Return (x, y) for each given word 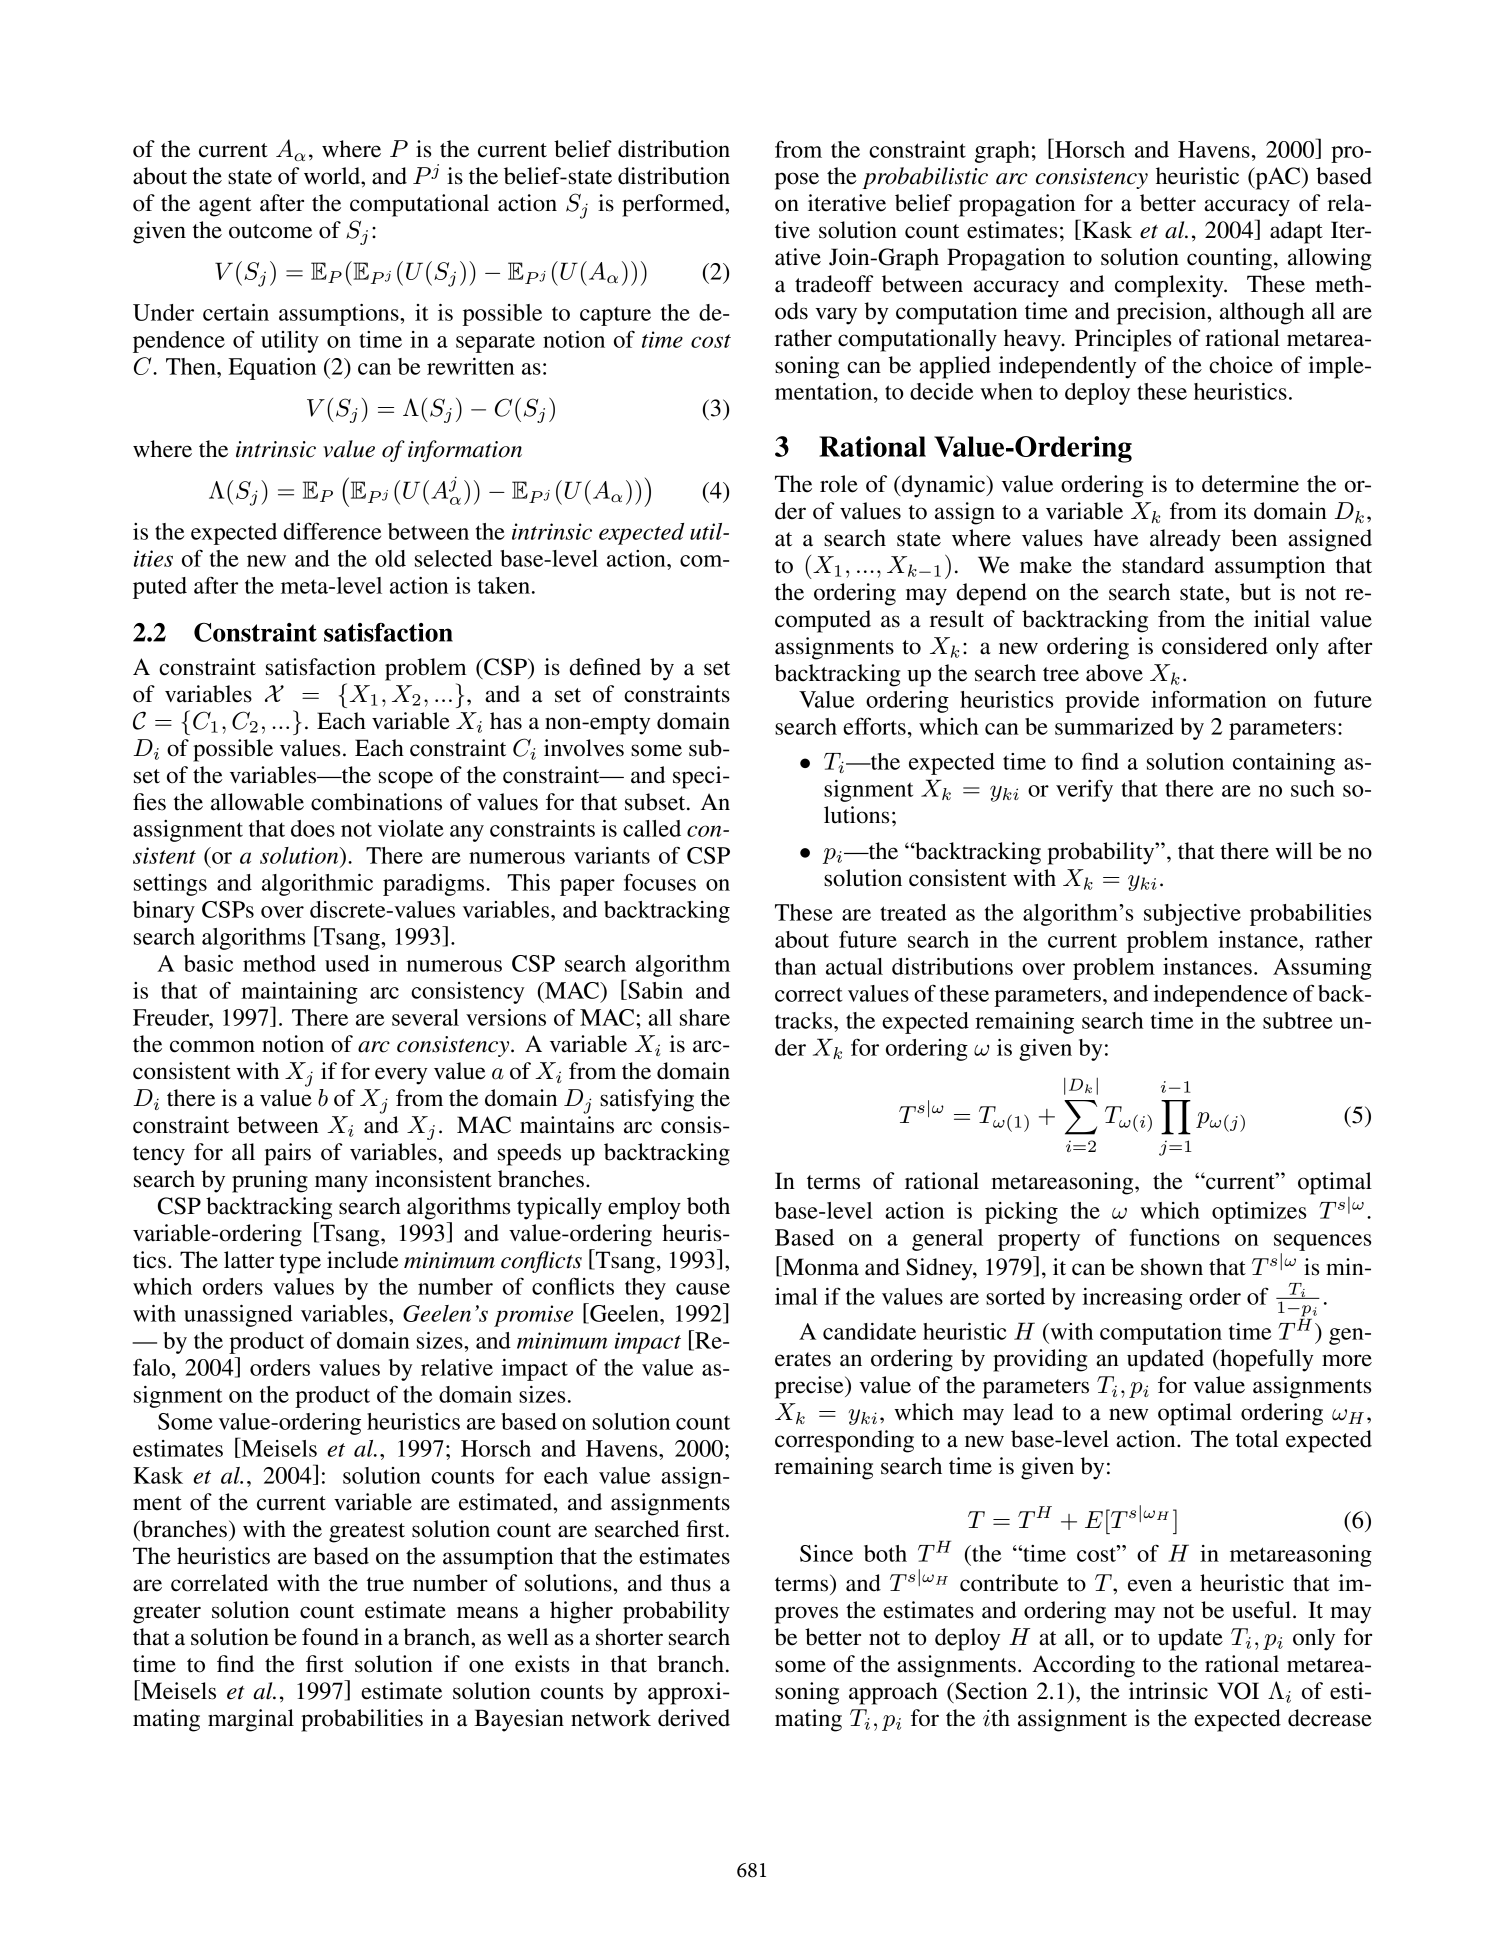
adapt (1296, 232)
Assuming (1322, 969)
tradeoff (834, 284)
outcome (270, 231)
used (347, 963)
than (795, 966)
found (330, 1637)
